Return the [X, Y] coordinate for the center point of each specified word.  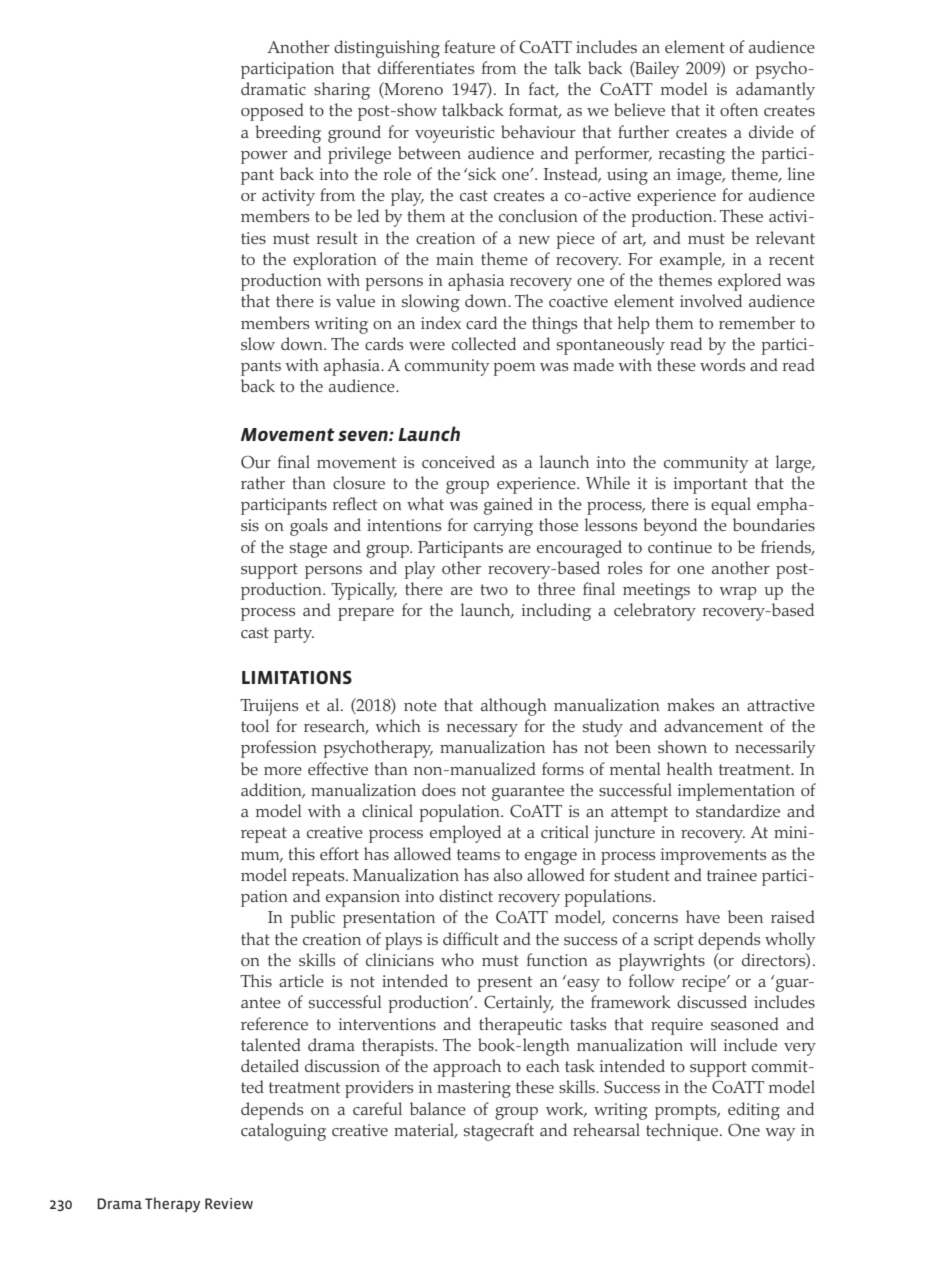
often [739, 109]
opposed [272, 112]
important [710, 485]
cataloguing [283, 1132]
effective [338, 768]
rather [263, 482]
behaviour [538, 131]
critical [565, 831]
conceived [458, 461]
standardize [738, 810]
